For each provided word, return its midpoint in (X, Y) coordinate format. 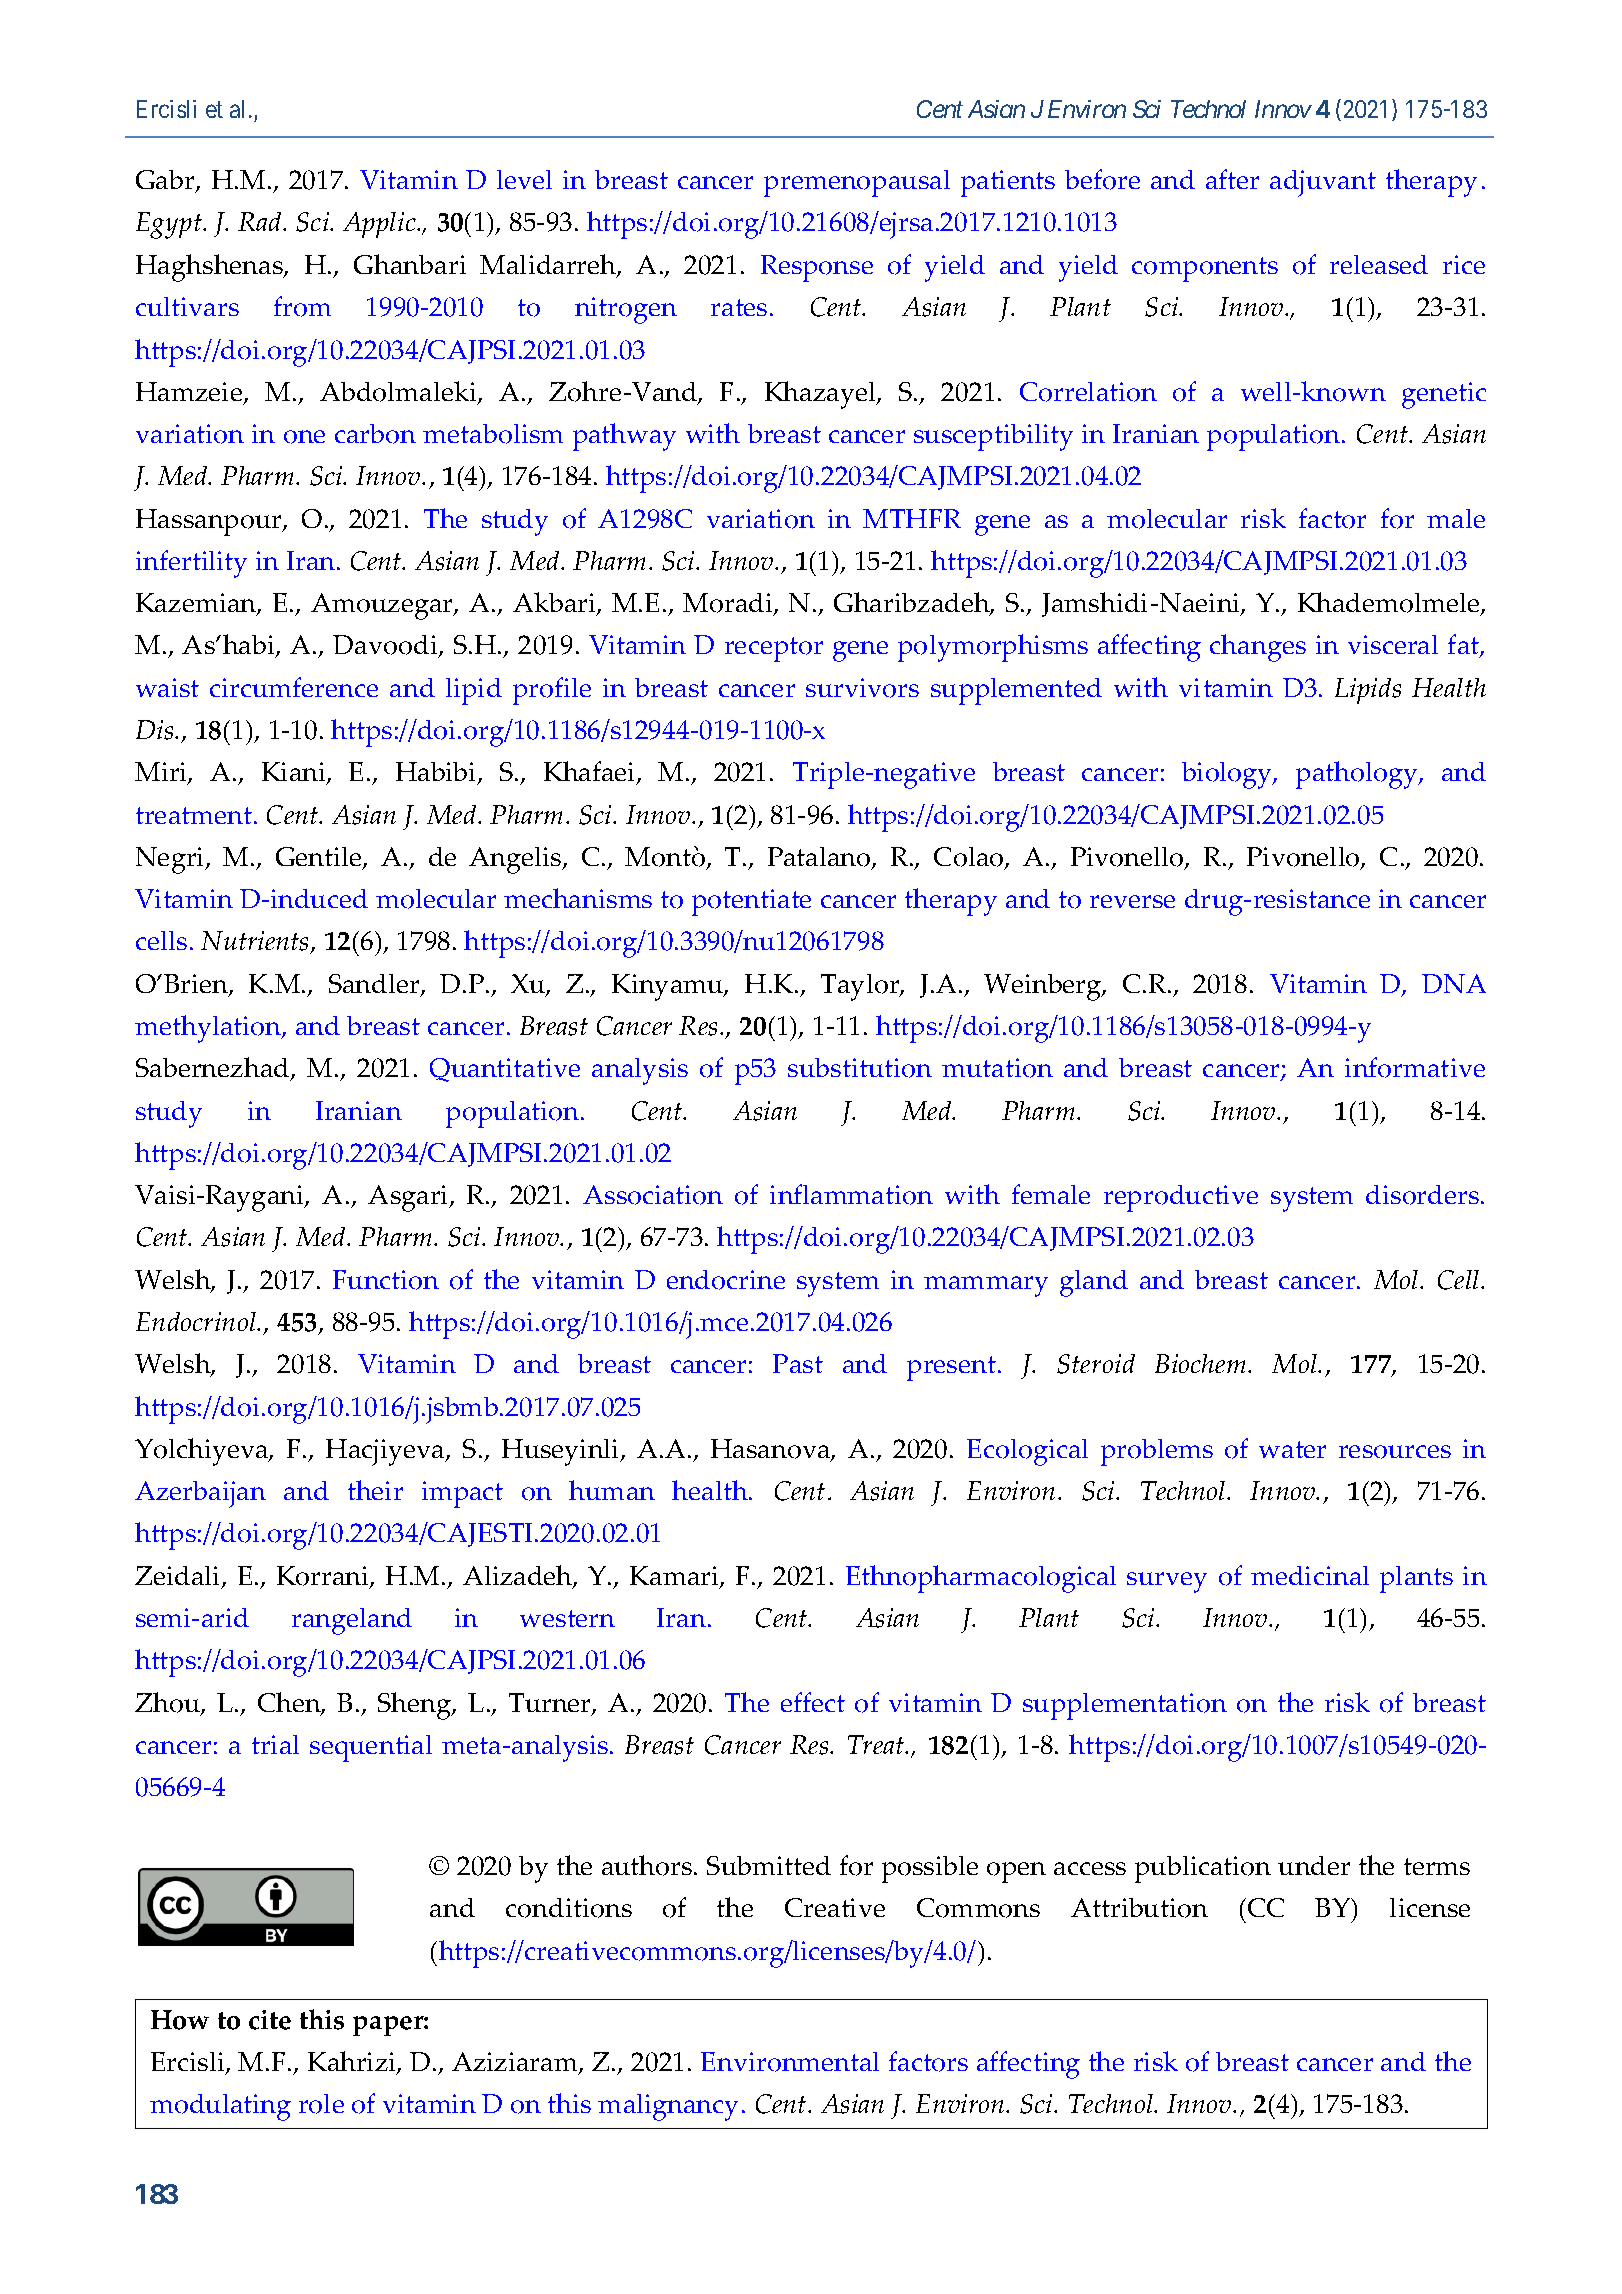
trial (275, 1744)
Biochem (1200, 1363)
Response (817, 268)
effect (813, 1702)
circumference (294, 687)
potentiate (751, 902)
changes (1258, 648)
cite (270, 2020)
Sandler (375, 985)
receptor (774, 649)
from (302, 306)
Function (386, 1280)
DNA (1454, 983)
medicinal (1310, 1575)
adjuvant (1323, 183)
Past (798, 1363)
